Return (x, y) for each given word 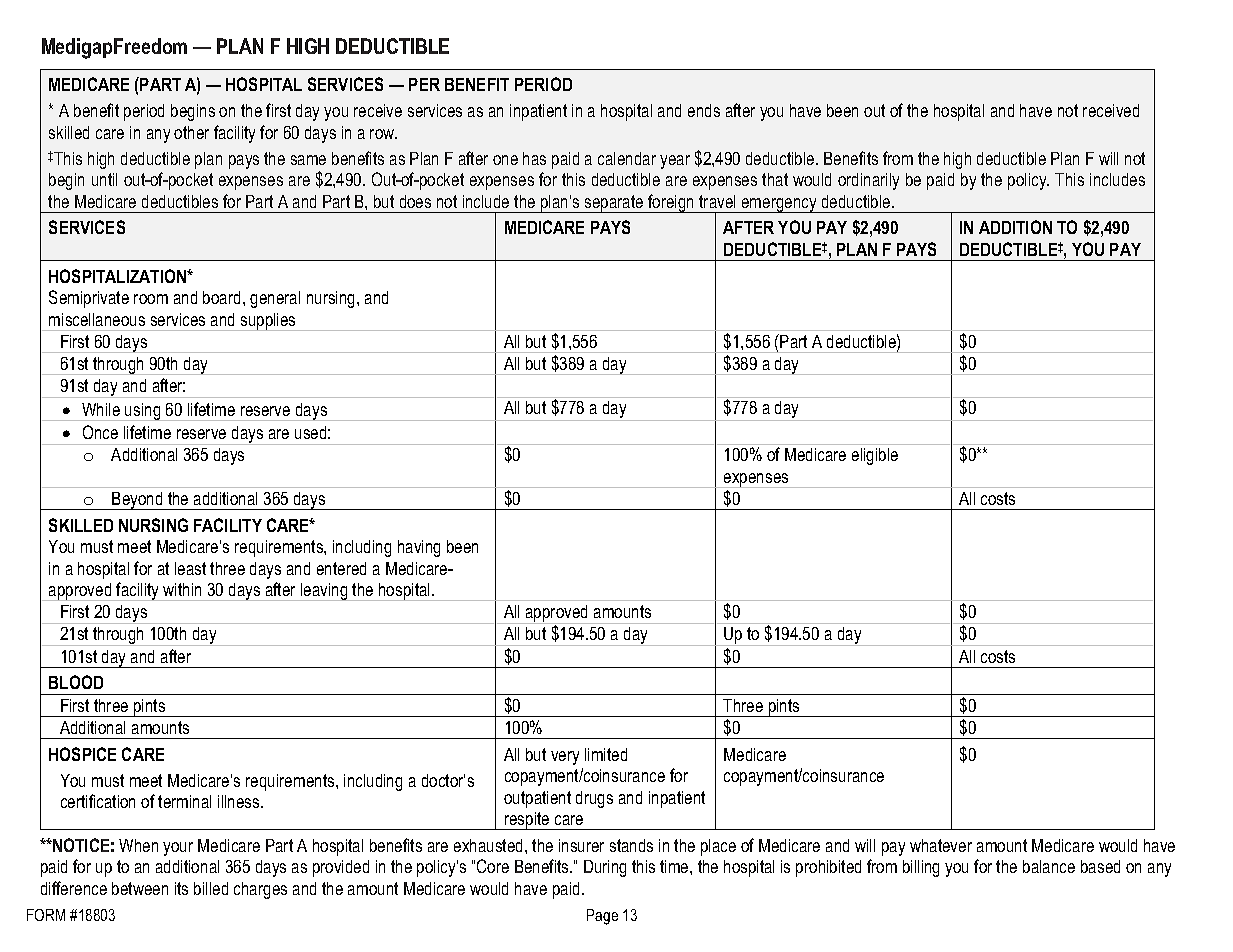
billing (921, 868)
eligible (875, 456)
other (191, 132)
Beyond (138, 501)
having (419, 548)
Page (602, 917)
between (140, 888)
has (534, 158)
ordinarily (868, 181)
